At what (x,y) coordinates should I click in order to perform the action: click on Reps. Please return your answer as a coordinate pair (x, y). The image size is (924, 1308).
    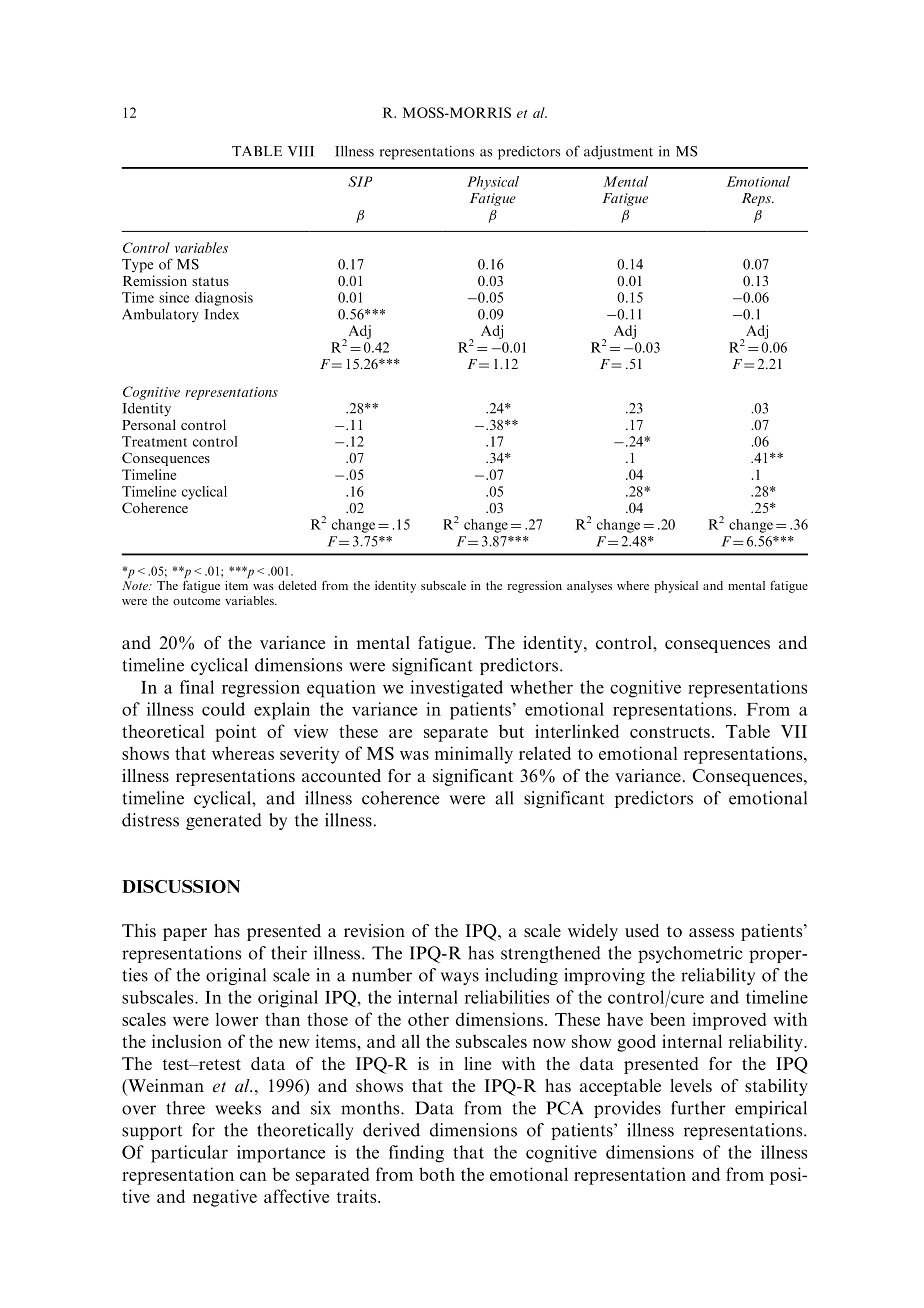
    Looking at the image, I should click on (757, 199).
